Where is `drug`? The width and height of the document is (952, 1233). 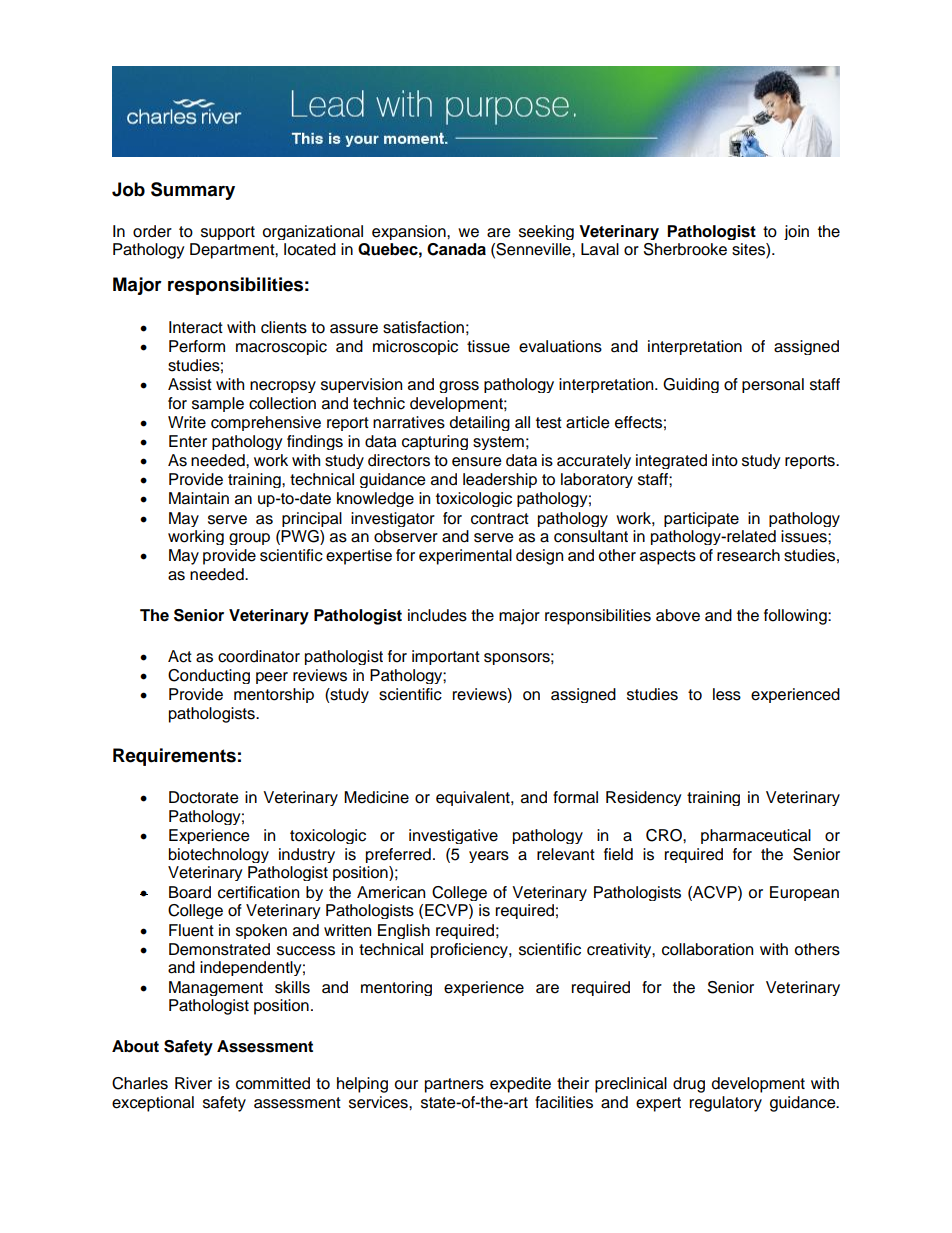 drug is located at coordinates (689, 1085).
